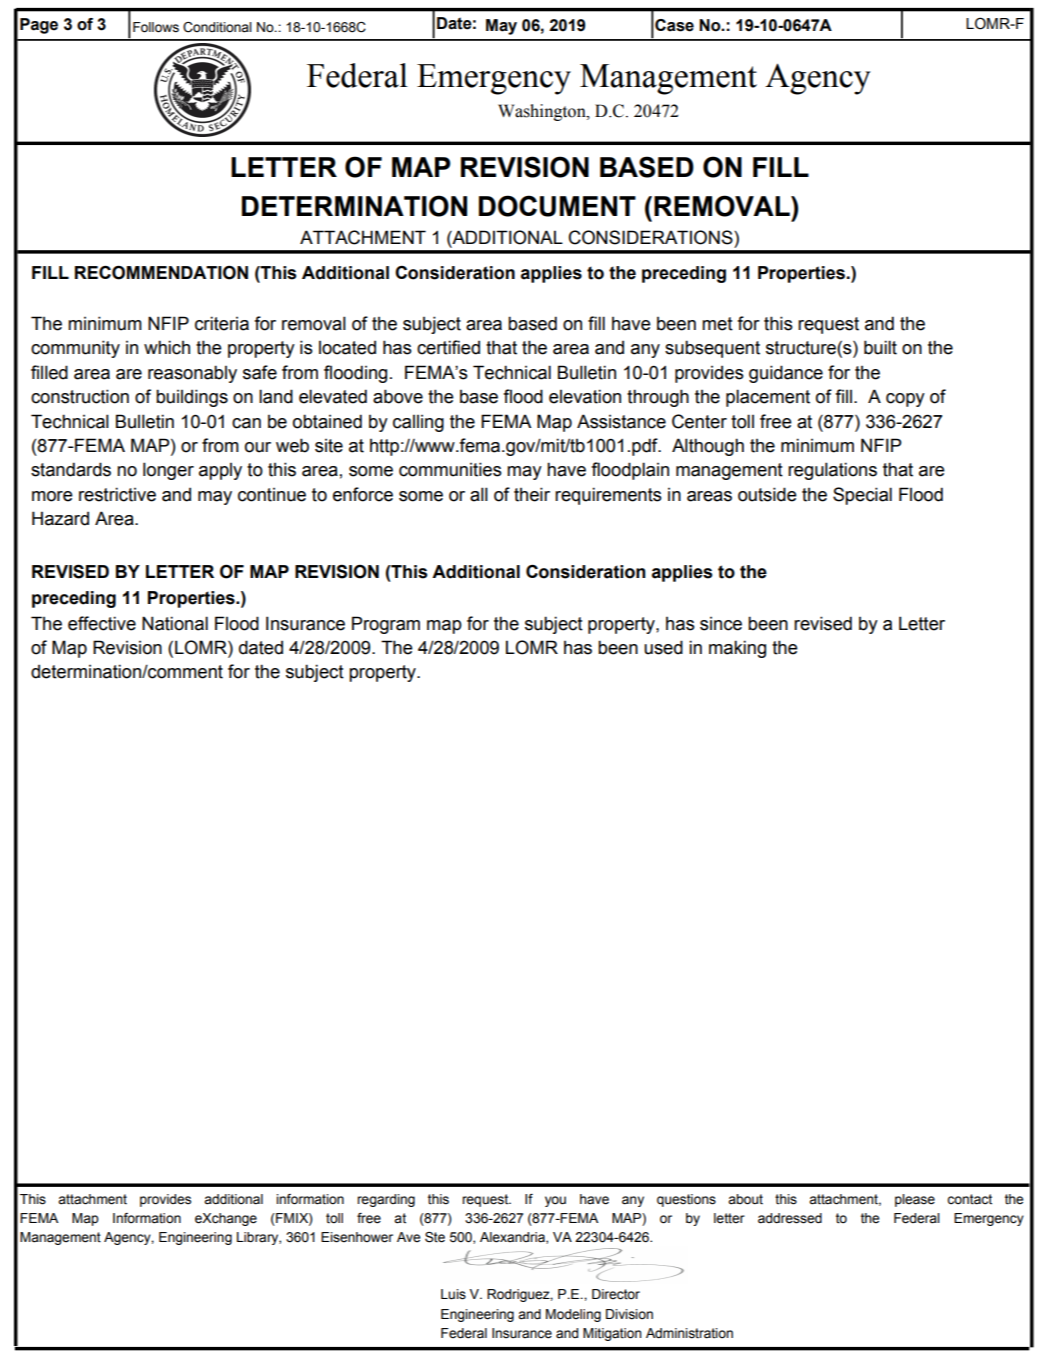 The height and width of the document is (1354, 1046). I want to click on National, so click(175, 623).
